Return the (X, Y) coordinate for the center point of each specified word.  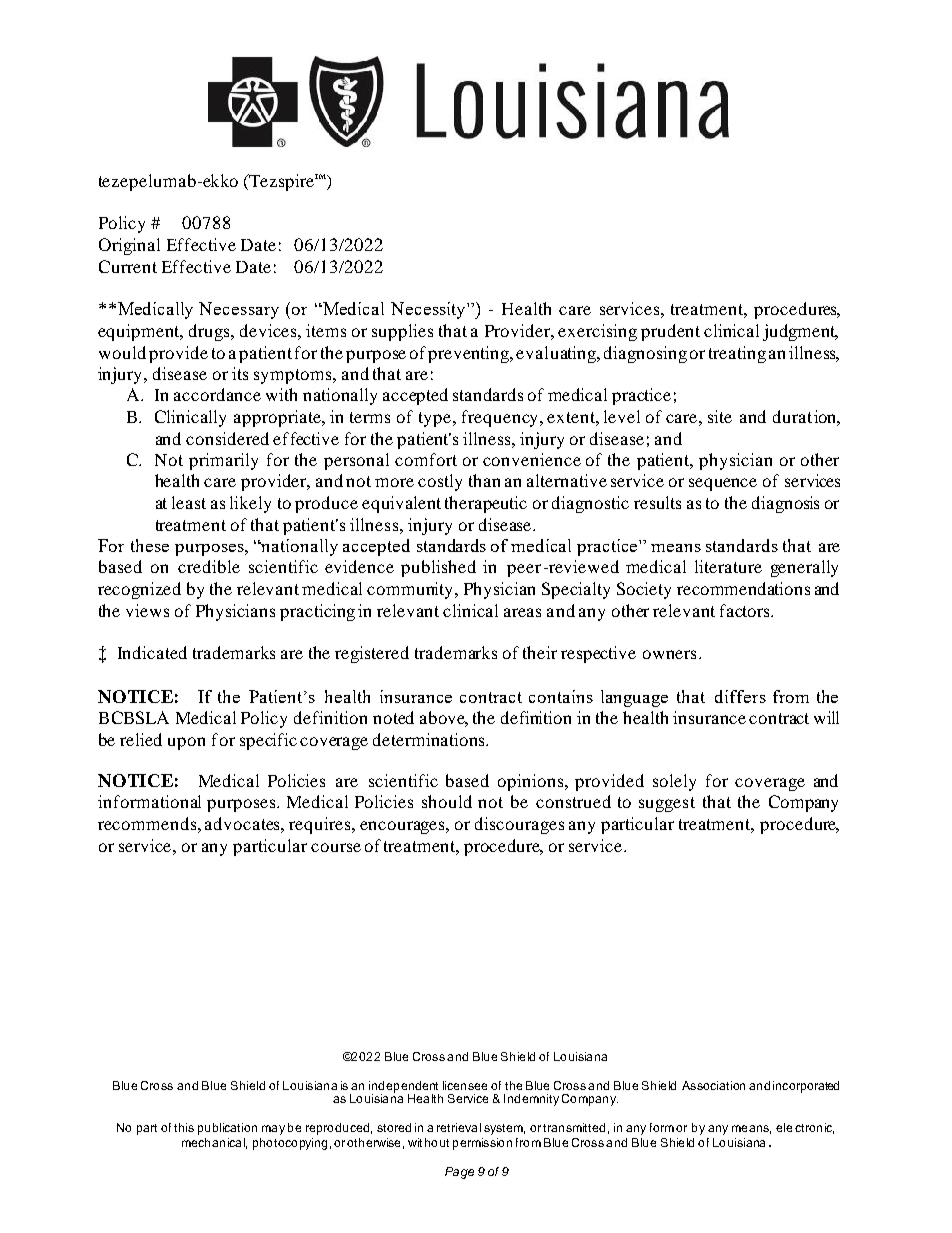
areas (522, 612)
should (447, 801)
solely (674, 782)
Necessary (239, 310)
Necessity (429, 310)
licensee (465, 1085)
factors (746, 610)
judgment (800, 332)
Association (713, 1085)
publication (227, 1129)
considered (227, 438)
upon (186, 743)
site (720, 416)
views (147, 610)
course (336, 847)
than (484, 480)
